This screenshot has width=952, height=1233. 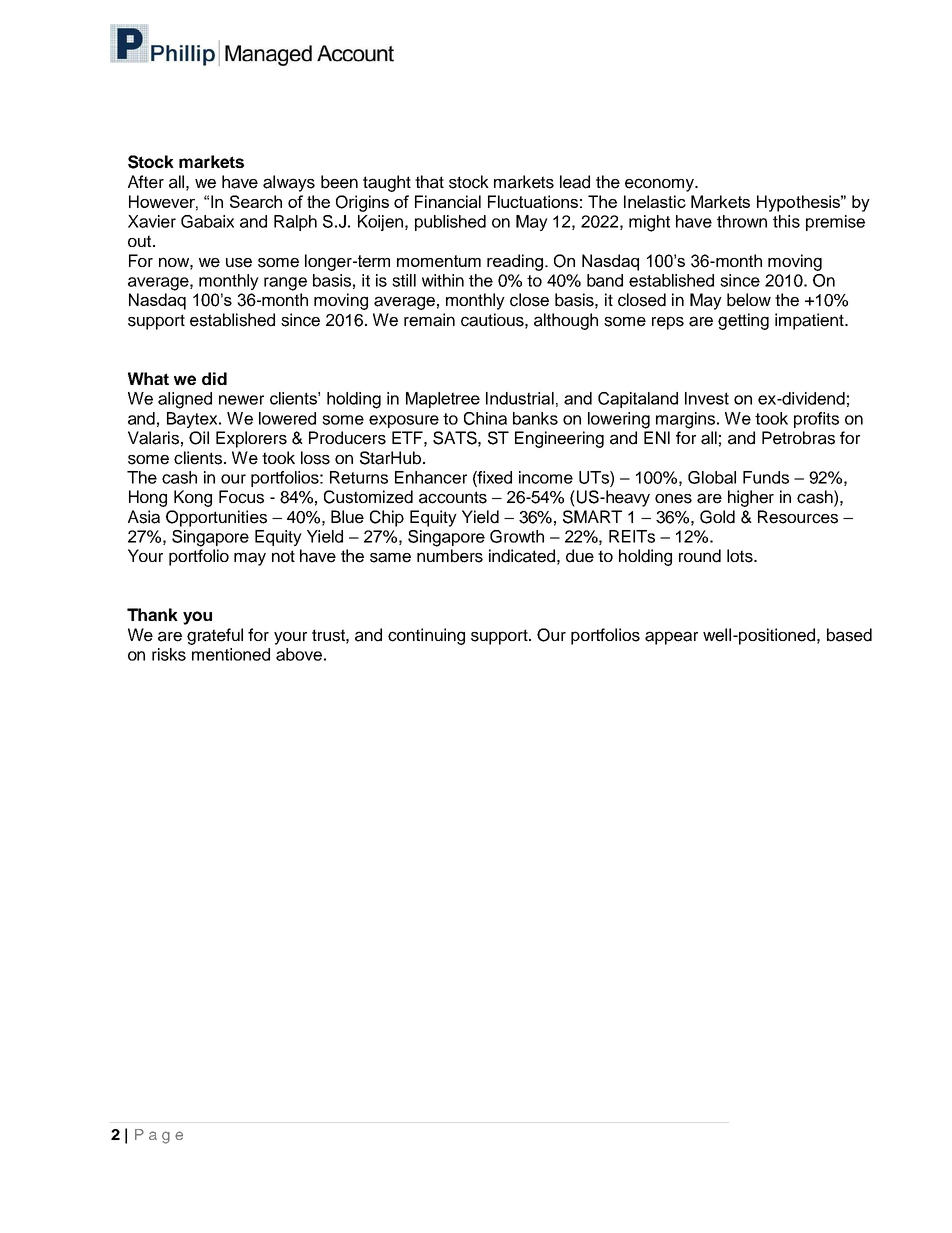 What do you see at coordinates (285, 284) in the screenshot?
I see `range` at bounding box center [285, 284].
